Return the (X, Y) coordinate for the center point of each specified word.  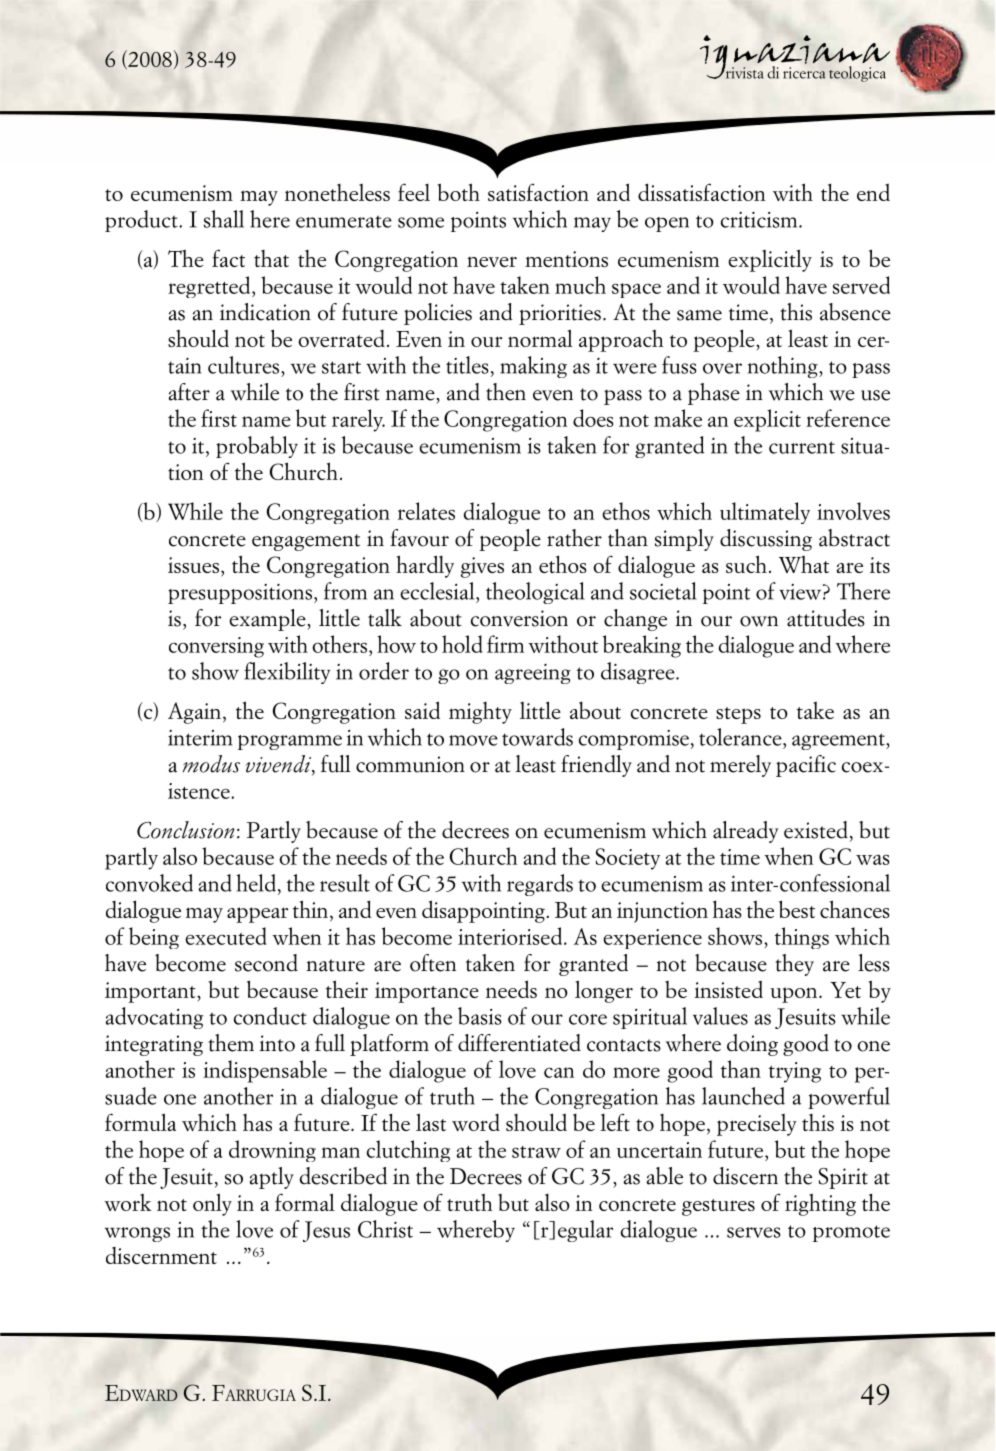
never (492, 261)
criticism (760, 220)
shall (224, 219)
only (212, 1204)
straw (536, 1152)
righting (820, 1204)
